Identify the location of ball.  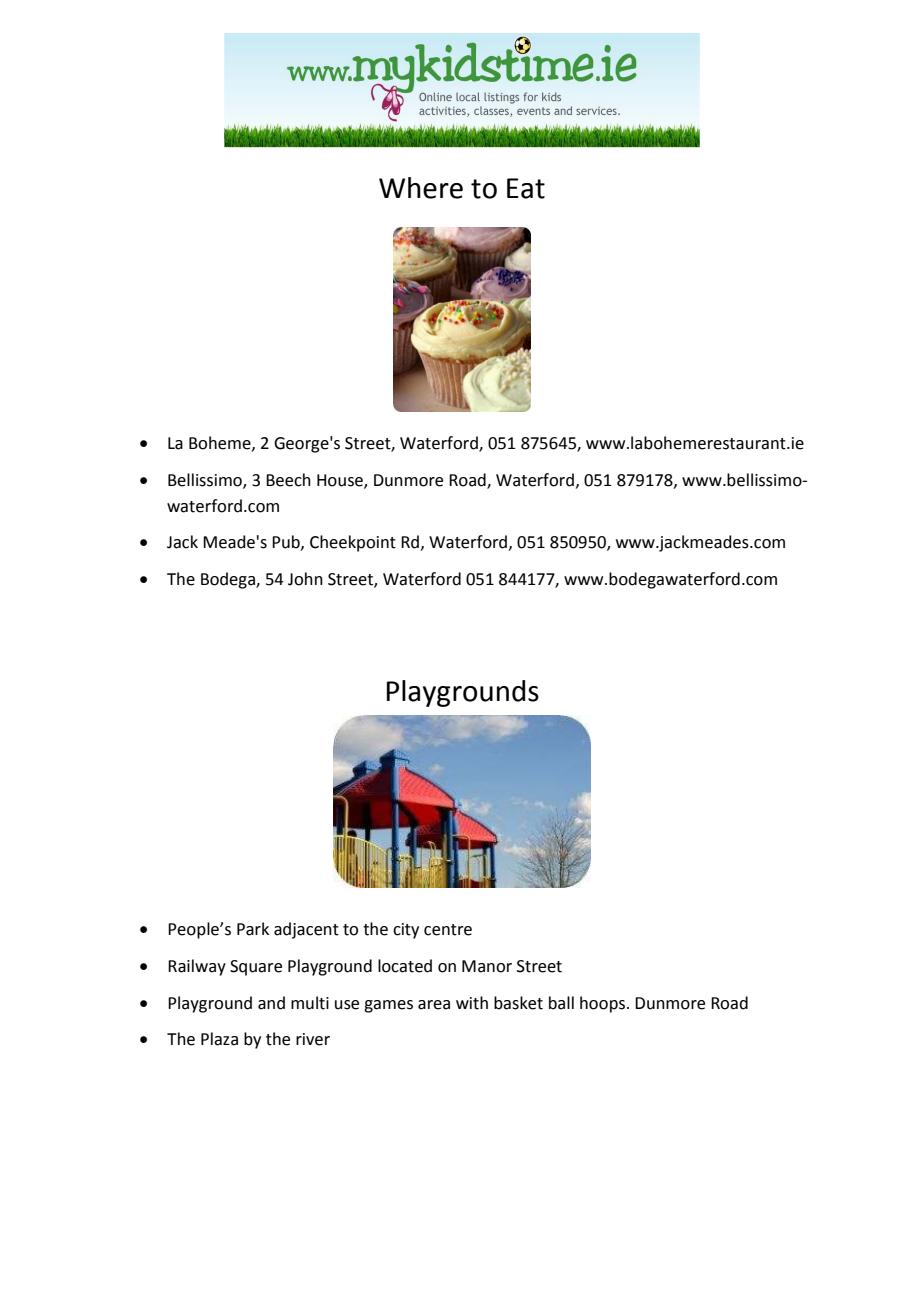
(561, 1003).
